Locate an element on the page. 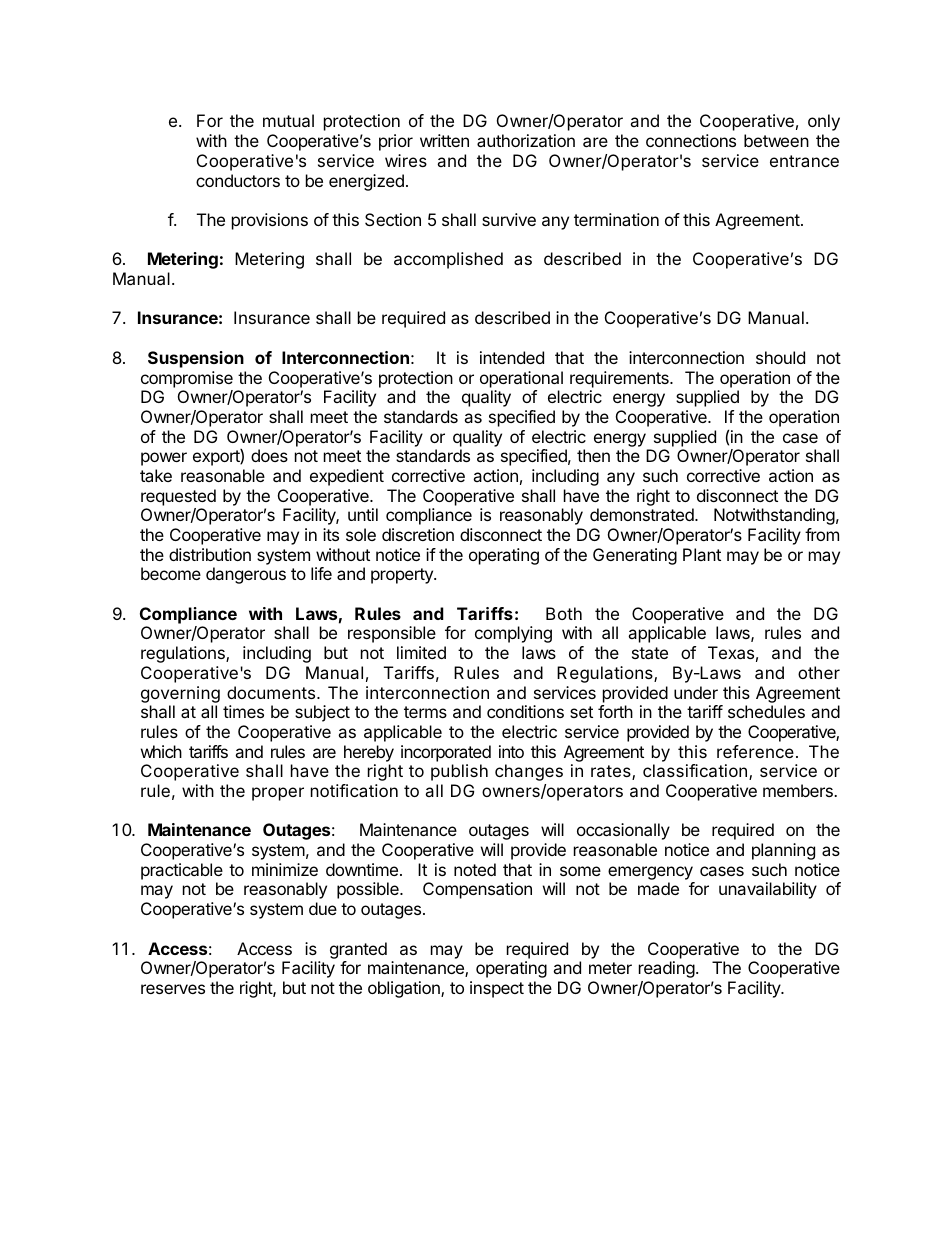 This document has width=952, height=1233. Plant is located at coordinates (702, 554).
